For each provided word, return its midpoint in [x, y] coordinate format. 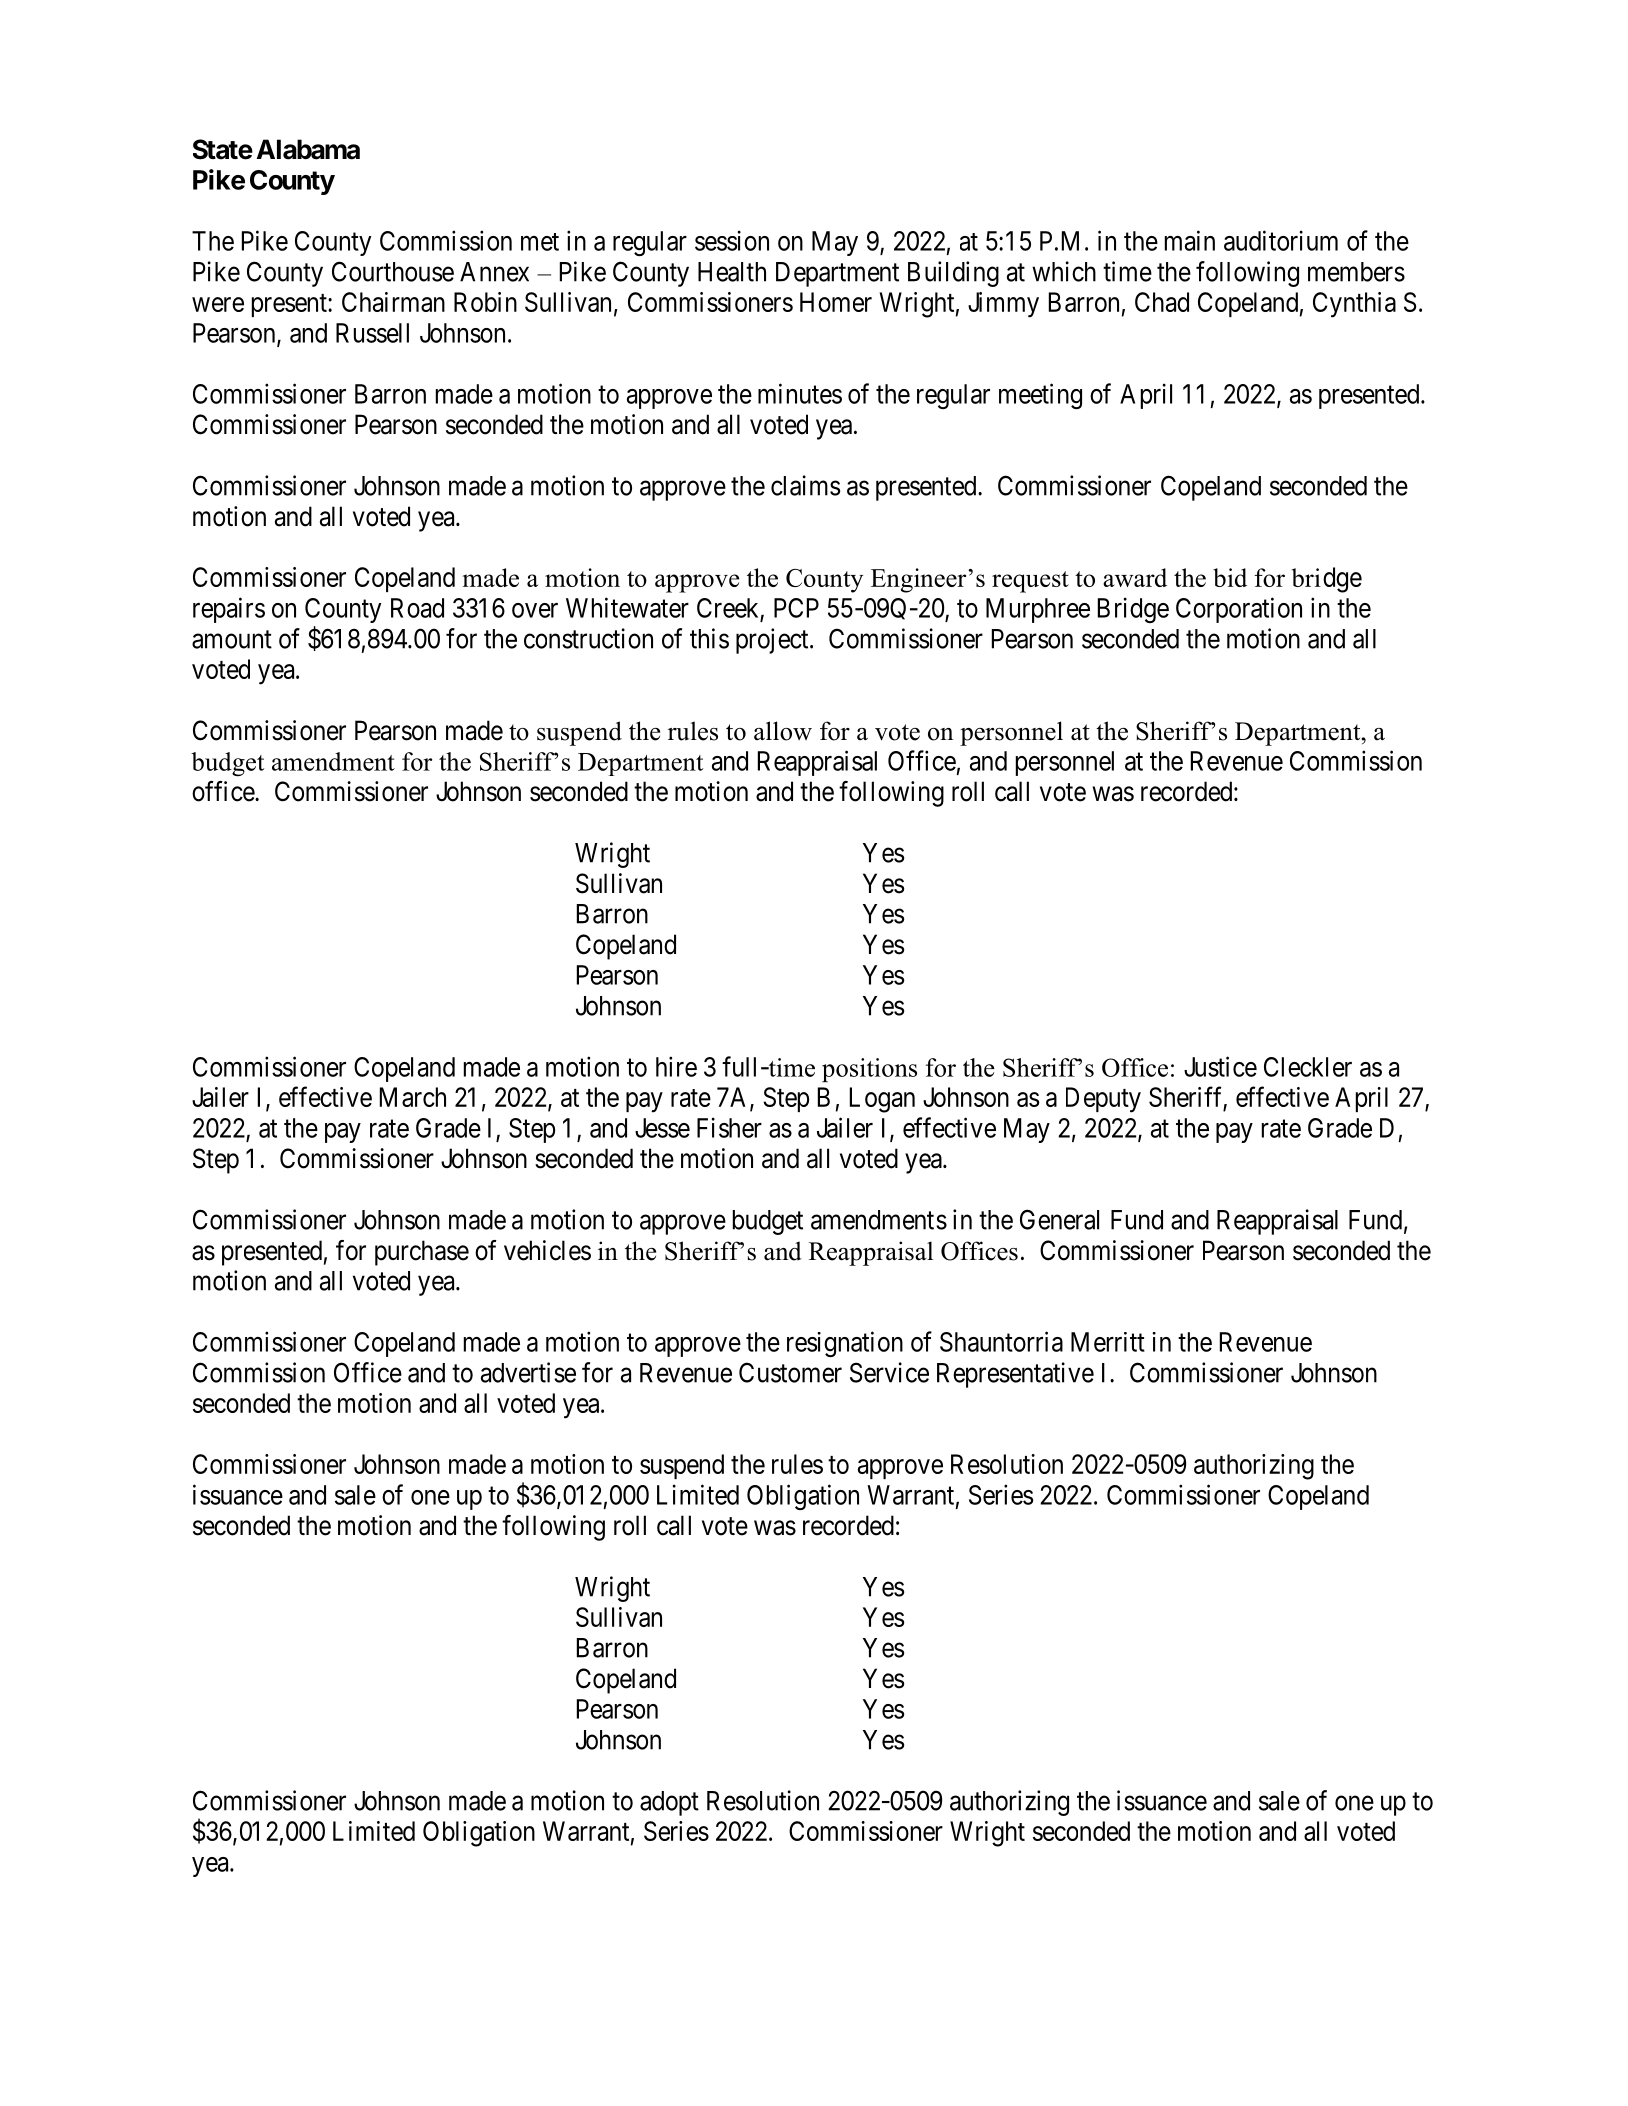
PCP [796, 608]
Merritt [1108, 1342]
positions [869, 1070]
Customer [790, 1372]
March [413, 1097]
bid [1230, 577]
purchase [422, 1253]
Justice [1220, 1066]
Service [889, 1372]
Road [417, 608]
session [732, 240]
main [1190, 240]
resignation [845, 1344]
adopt [669, 1803]
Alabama [308, 149]
